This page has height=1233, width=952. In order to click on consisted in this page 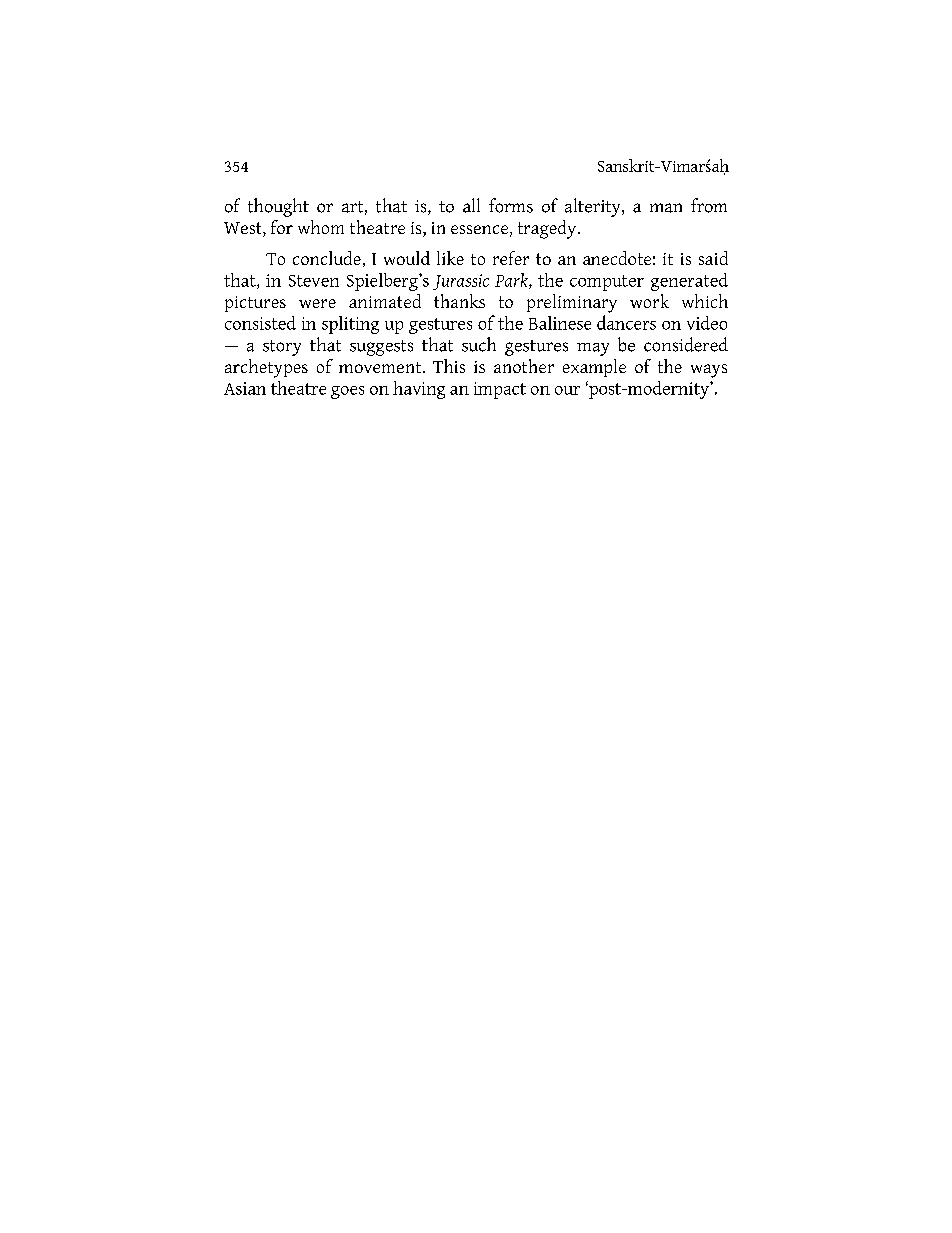, I will do `click(260, 323)`.
